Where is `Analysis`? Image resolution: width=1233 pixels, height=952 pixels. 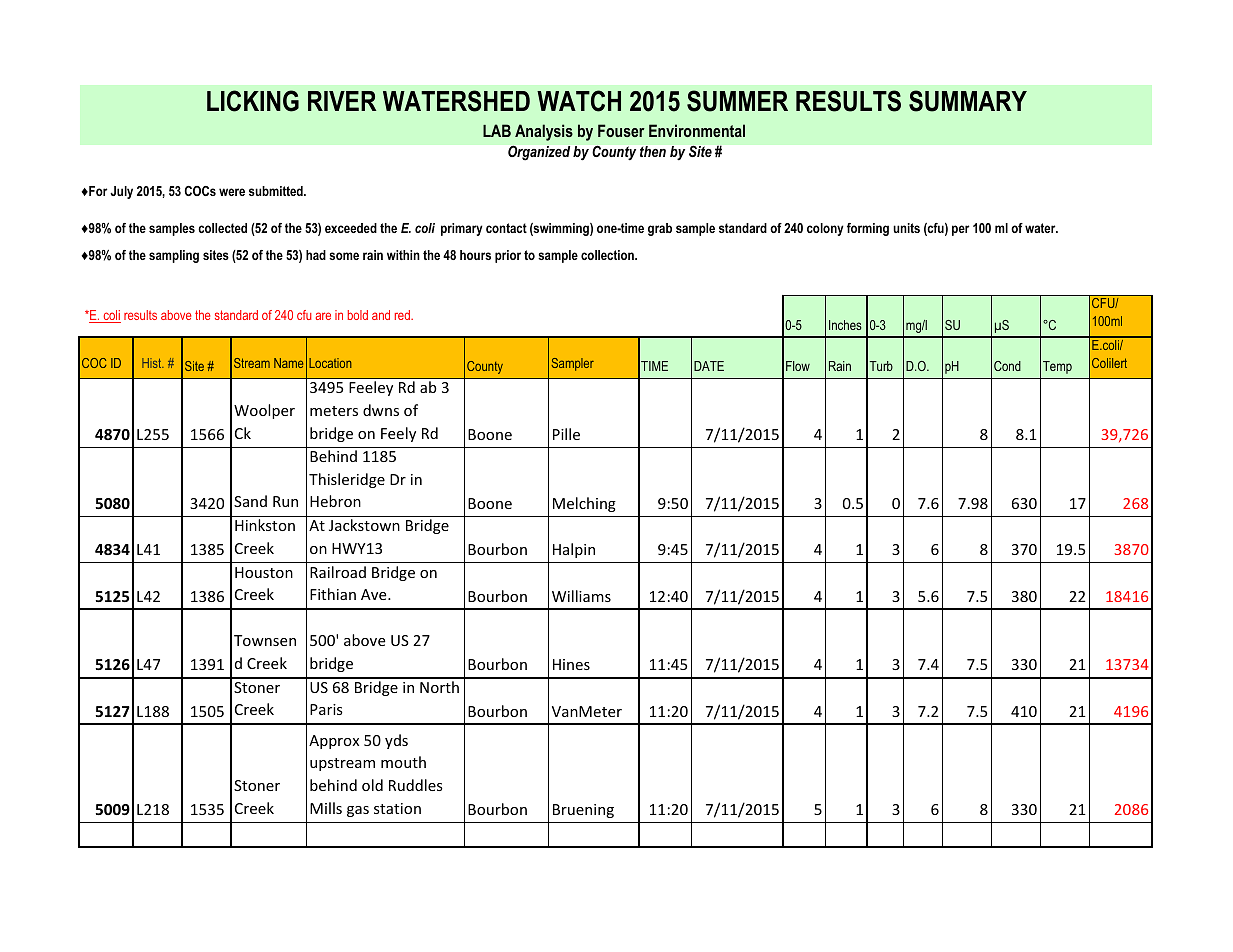
Analysis is located at coordinates (544, 132).
